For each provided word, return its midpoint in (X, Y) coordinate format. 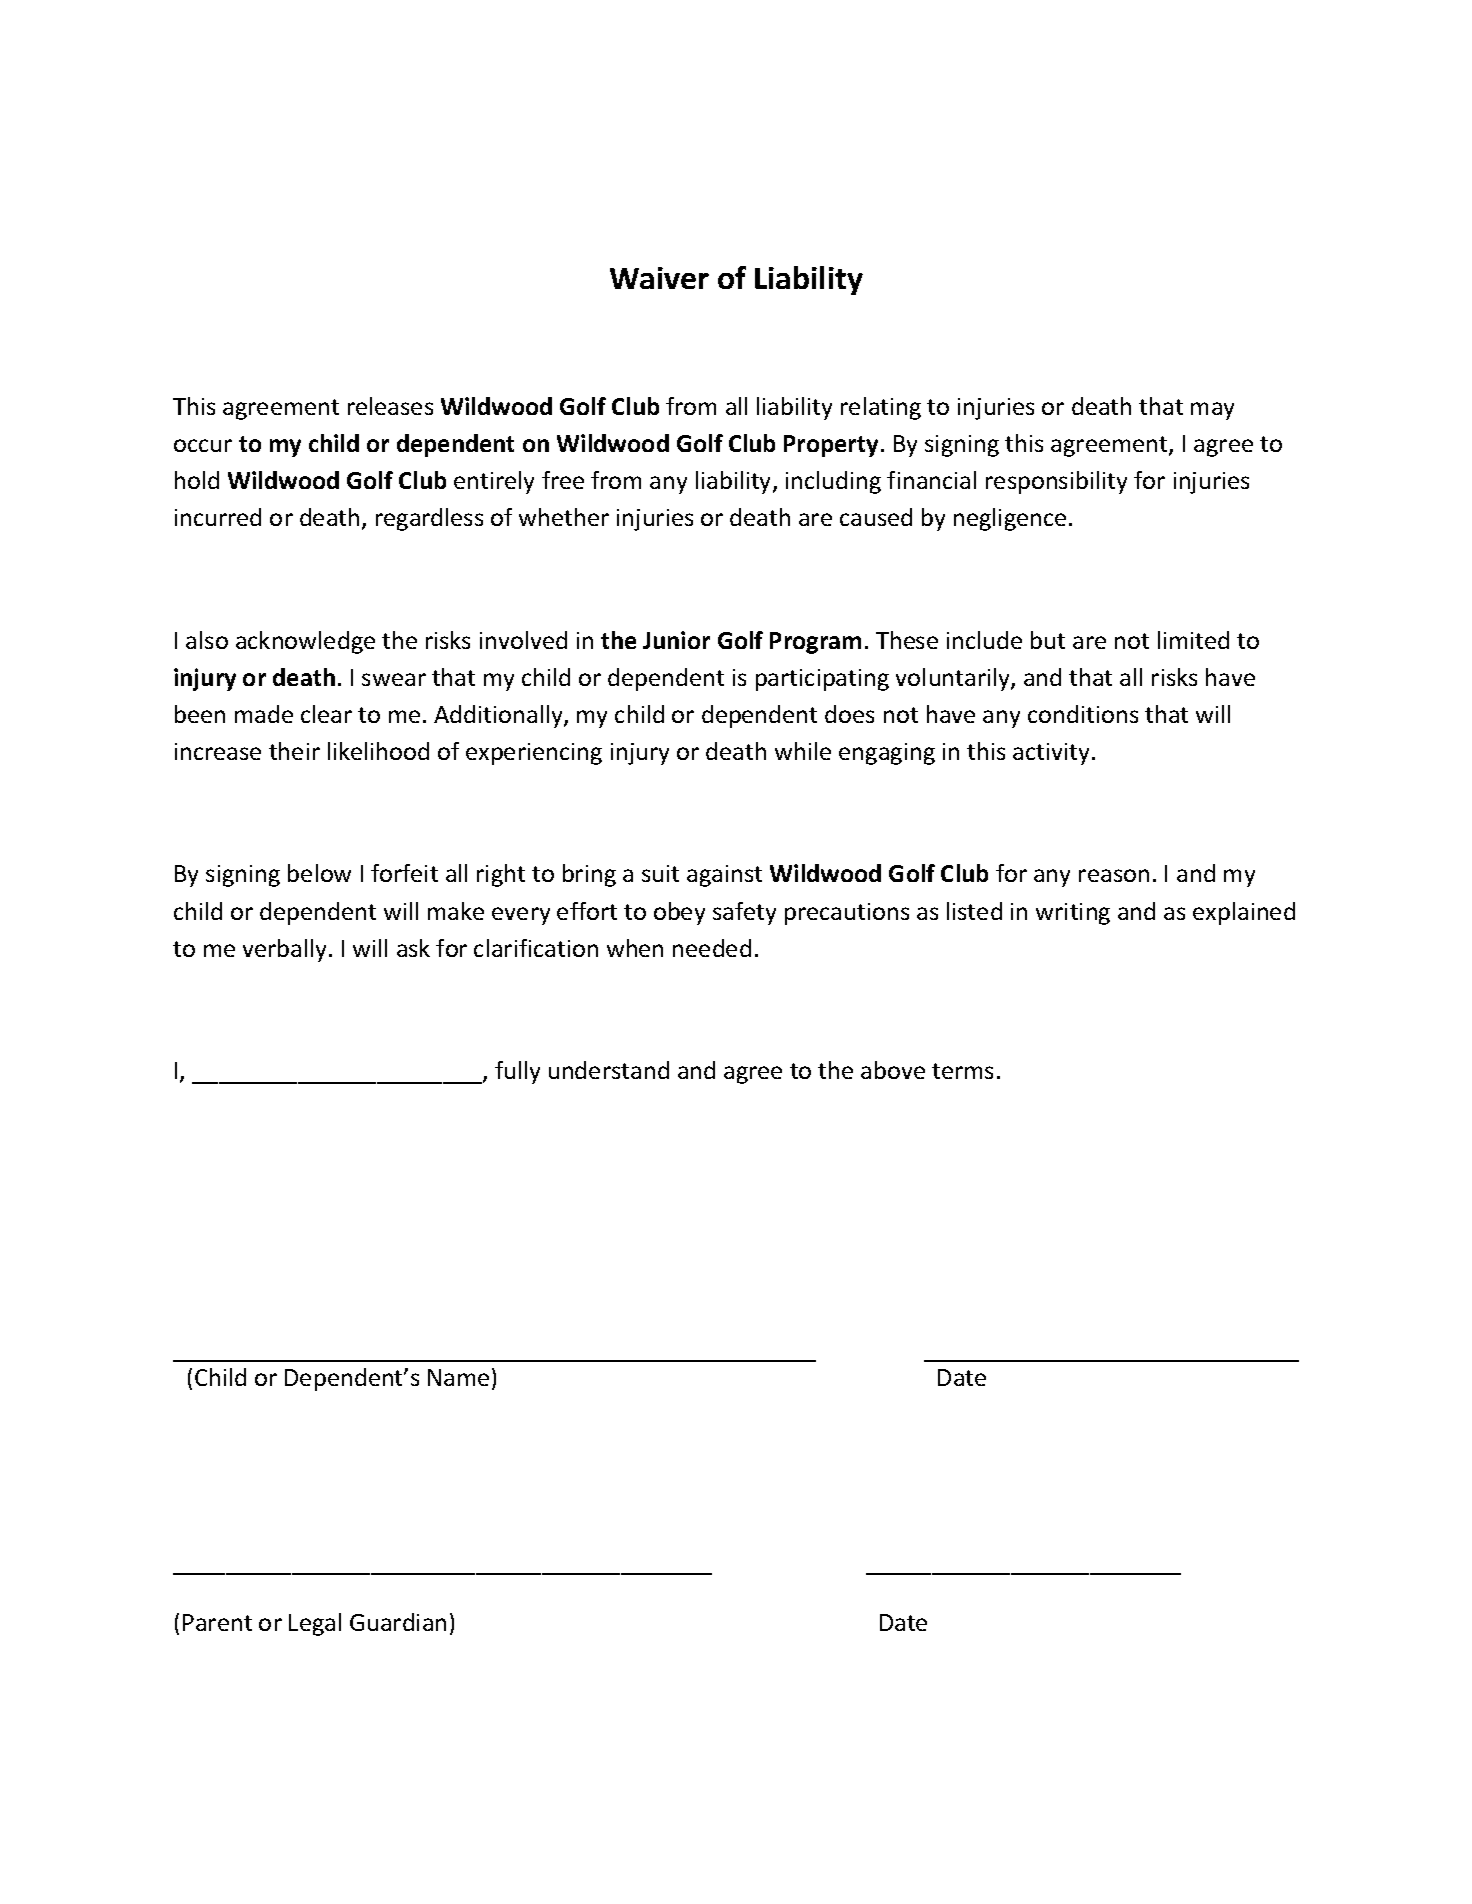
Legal (315, 1624)
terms (962, 1071)
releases (390, 406)
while (803, 751)
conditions (1083, 714)
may (1212, 411)
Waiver (659, 278)
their (294, 751)
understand (609, 1070)
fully (517, 1072)
